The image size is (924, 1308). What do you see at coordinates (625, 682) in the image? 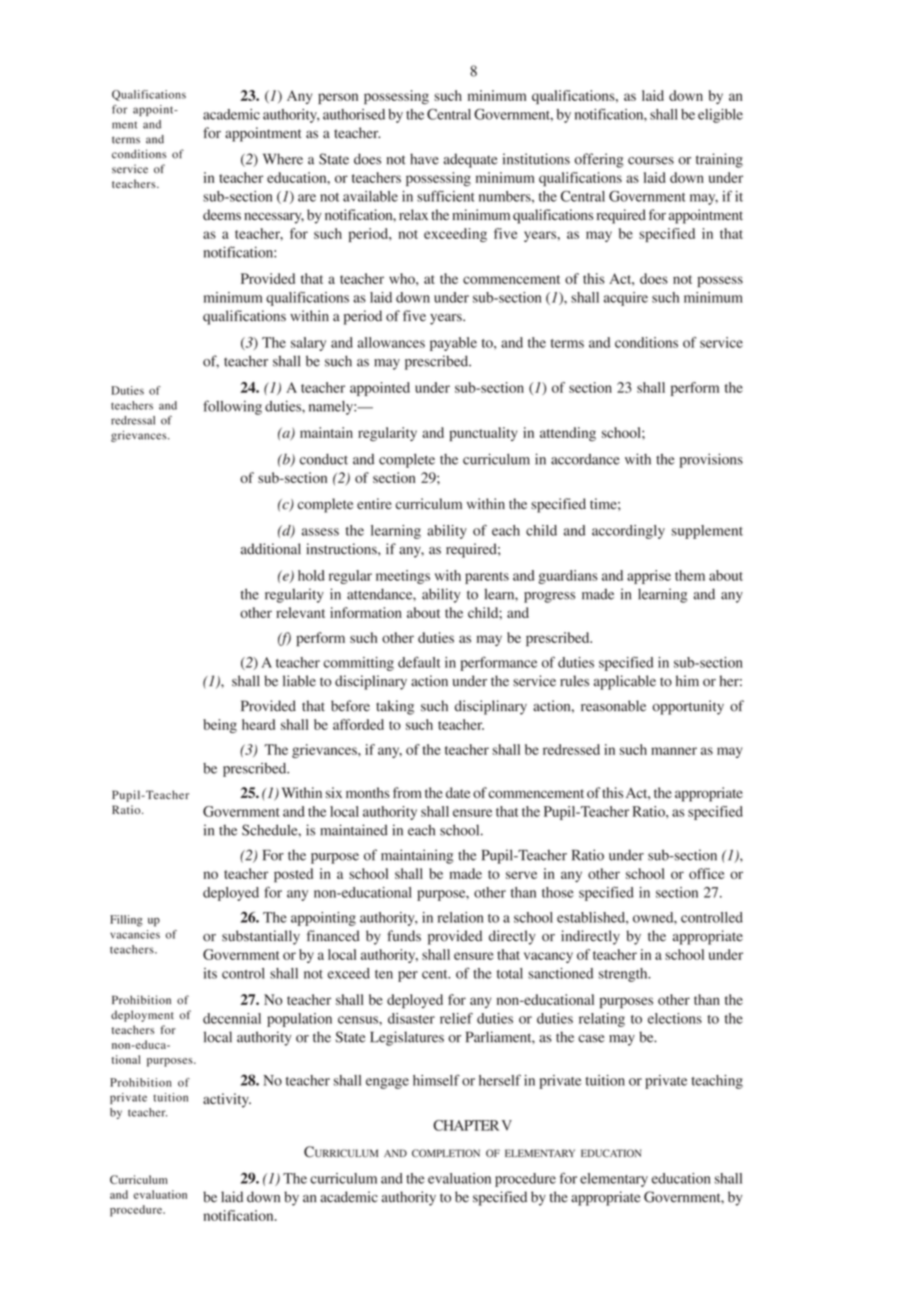
I see `applicable` at bounding box center [625, 682].
